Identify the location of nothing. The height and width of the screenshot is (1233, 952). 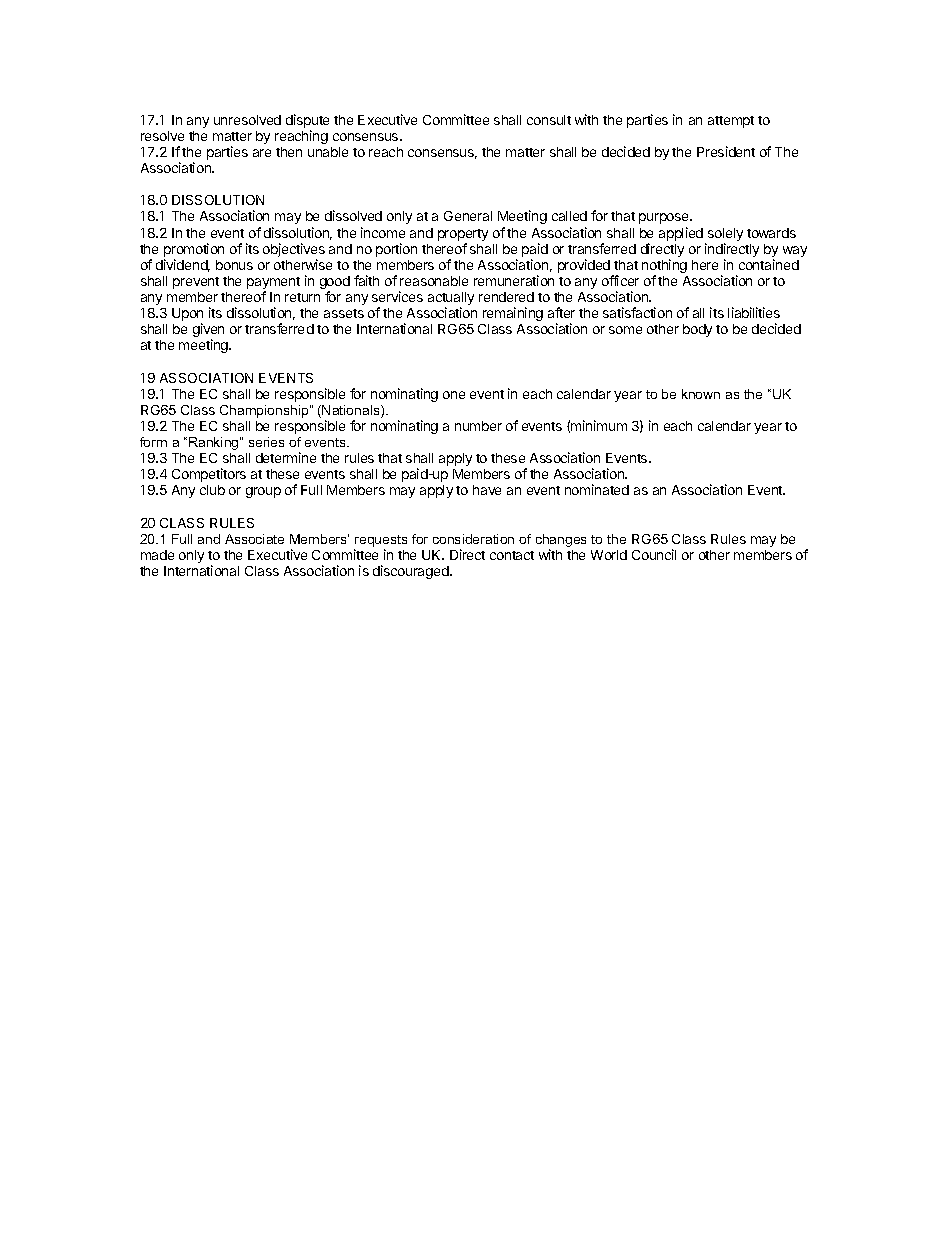
(664, 267).
